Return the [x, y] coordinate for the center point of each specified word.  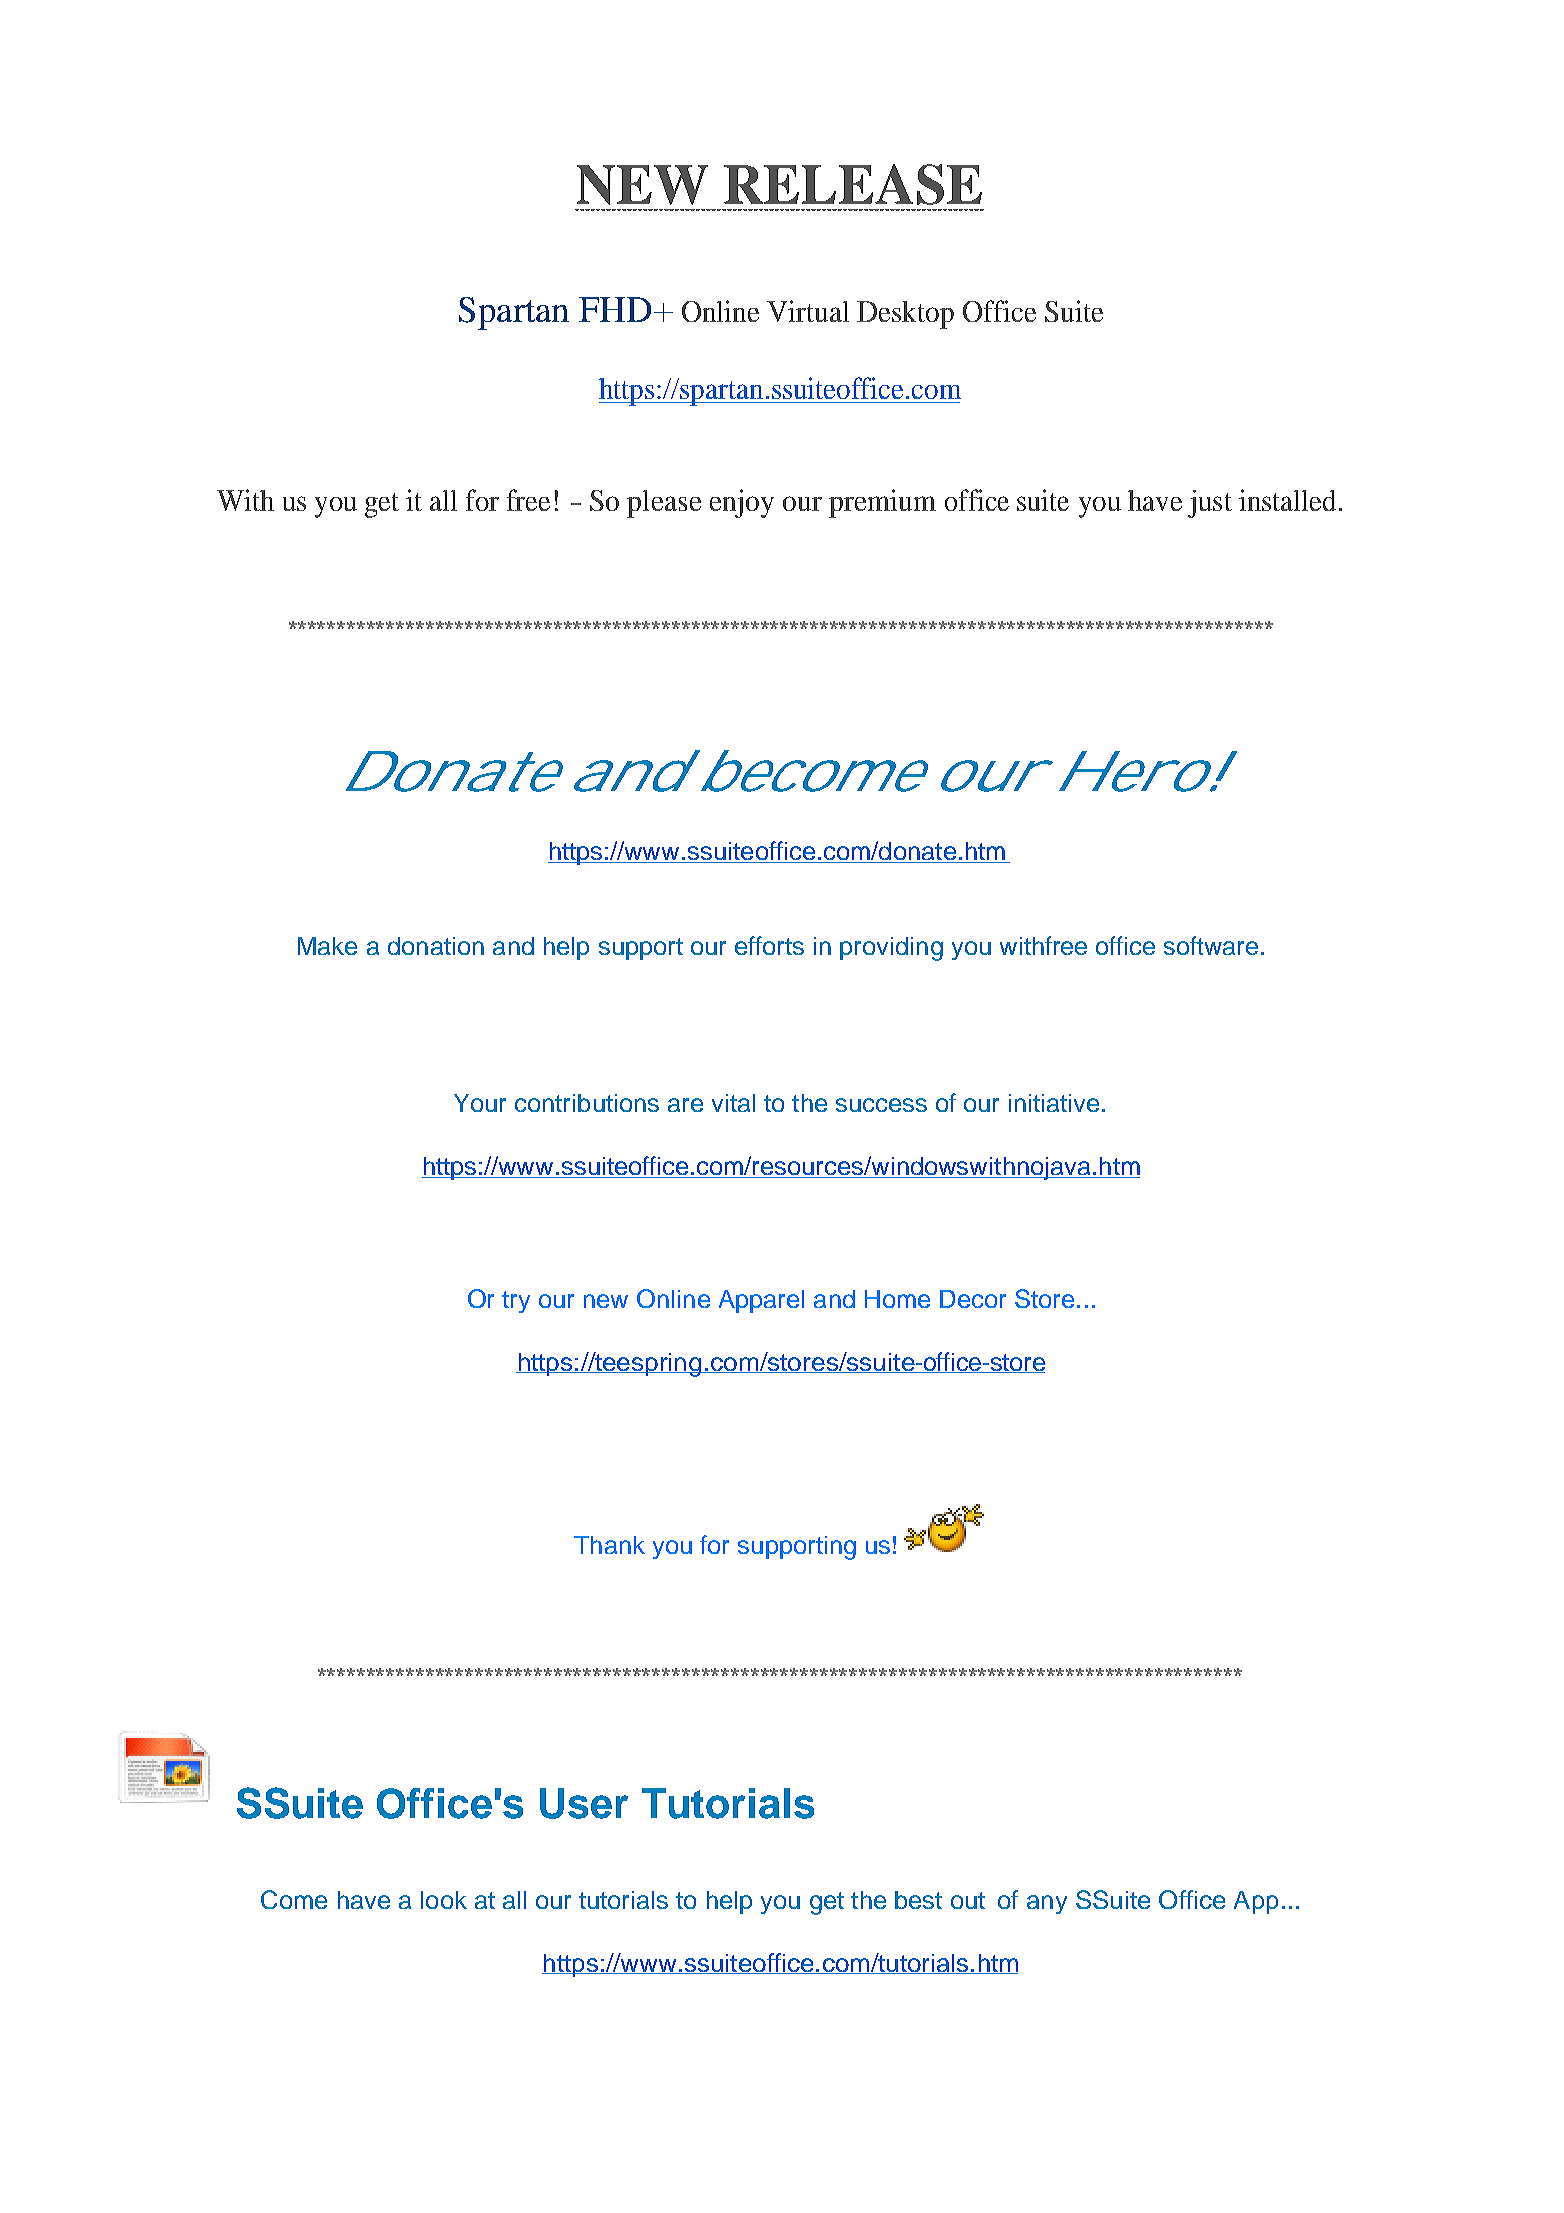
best [918, 1900]
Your [480, 1103]
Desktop [905, 315]
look [444, 1900]
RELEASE [853, 184]
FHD [615, 309]
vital [733, 1103]
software [1211, 945]
